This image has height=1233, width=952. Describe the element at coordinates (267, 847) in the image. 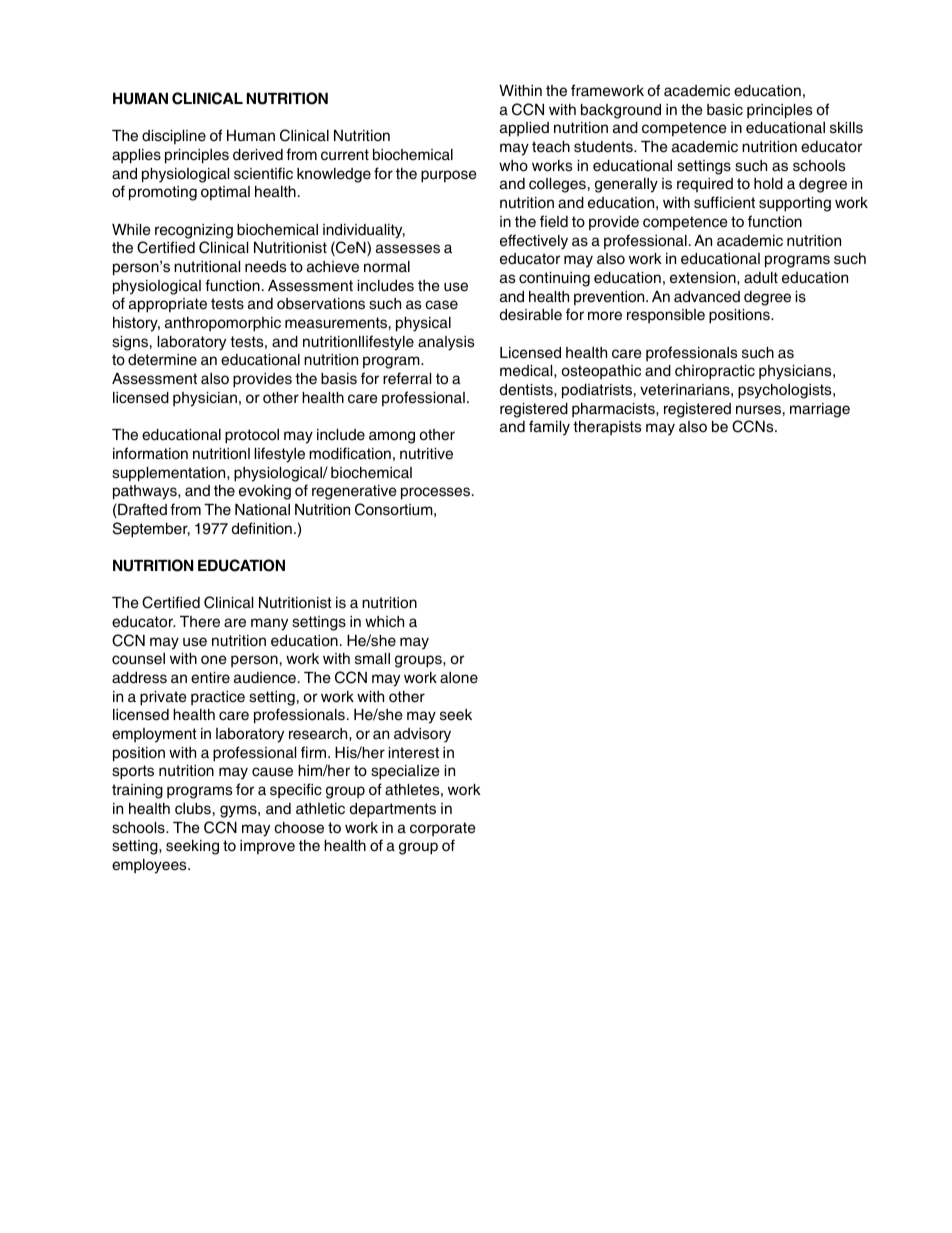

I see `improve` at that location.
